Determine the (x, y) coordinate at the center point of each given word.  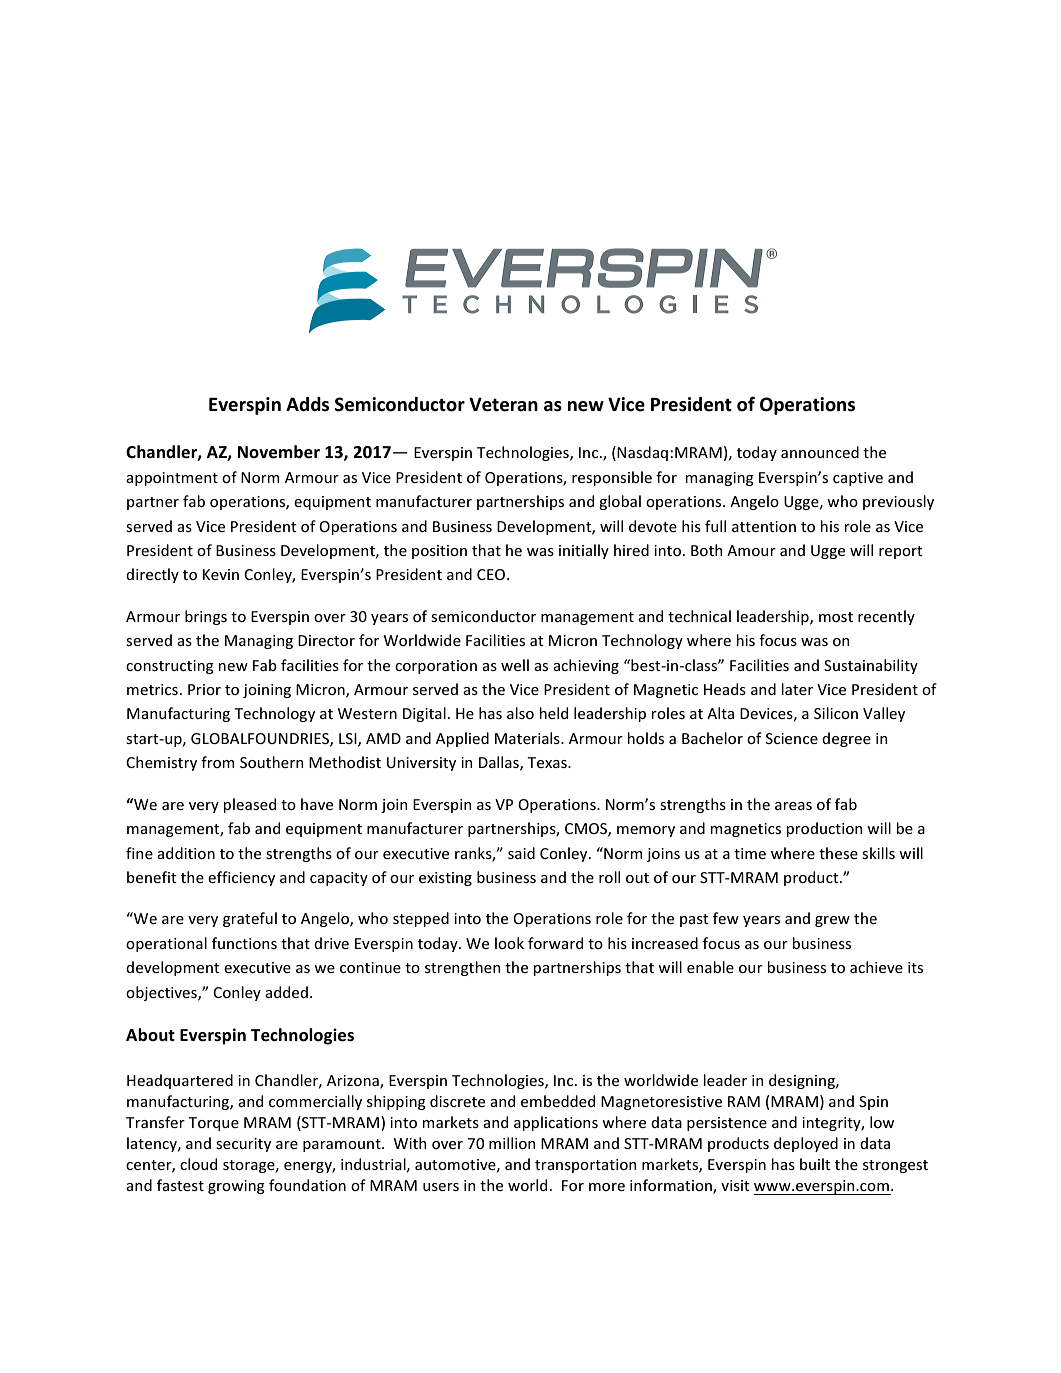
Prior (204, 689)
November (279, 452)
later (797, 689)
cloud (198, 1164)
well (515, 665)
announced (820, 452)
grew (832, 921)
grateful (250, 919)
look (509, 943)
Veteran (503, 404)
